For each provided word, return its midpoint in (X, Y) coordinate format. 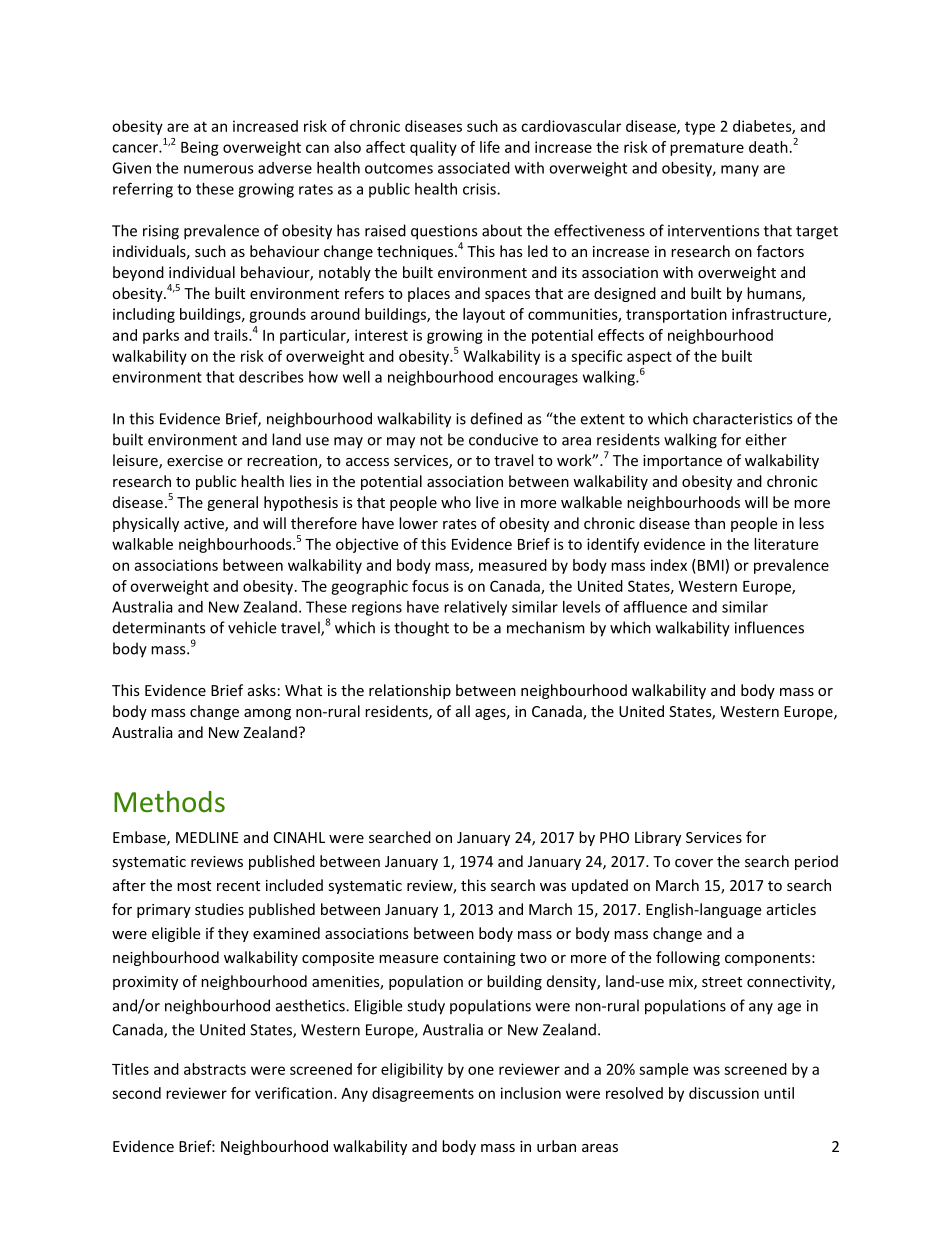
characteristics (742, 418)
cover (694, 863)
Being (200, 148)
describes (271, 377)
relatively (475, 608)
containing (479, 959)
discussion (724, 1093)
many (740, 171)
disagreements (423, 1094)
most (194, 886)
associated (474, 168)
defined (496, 418)
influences (769, 627)
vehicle (252, 627)
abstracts (215, 1069)
